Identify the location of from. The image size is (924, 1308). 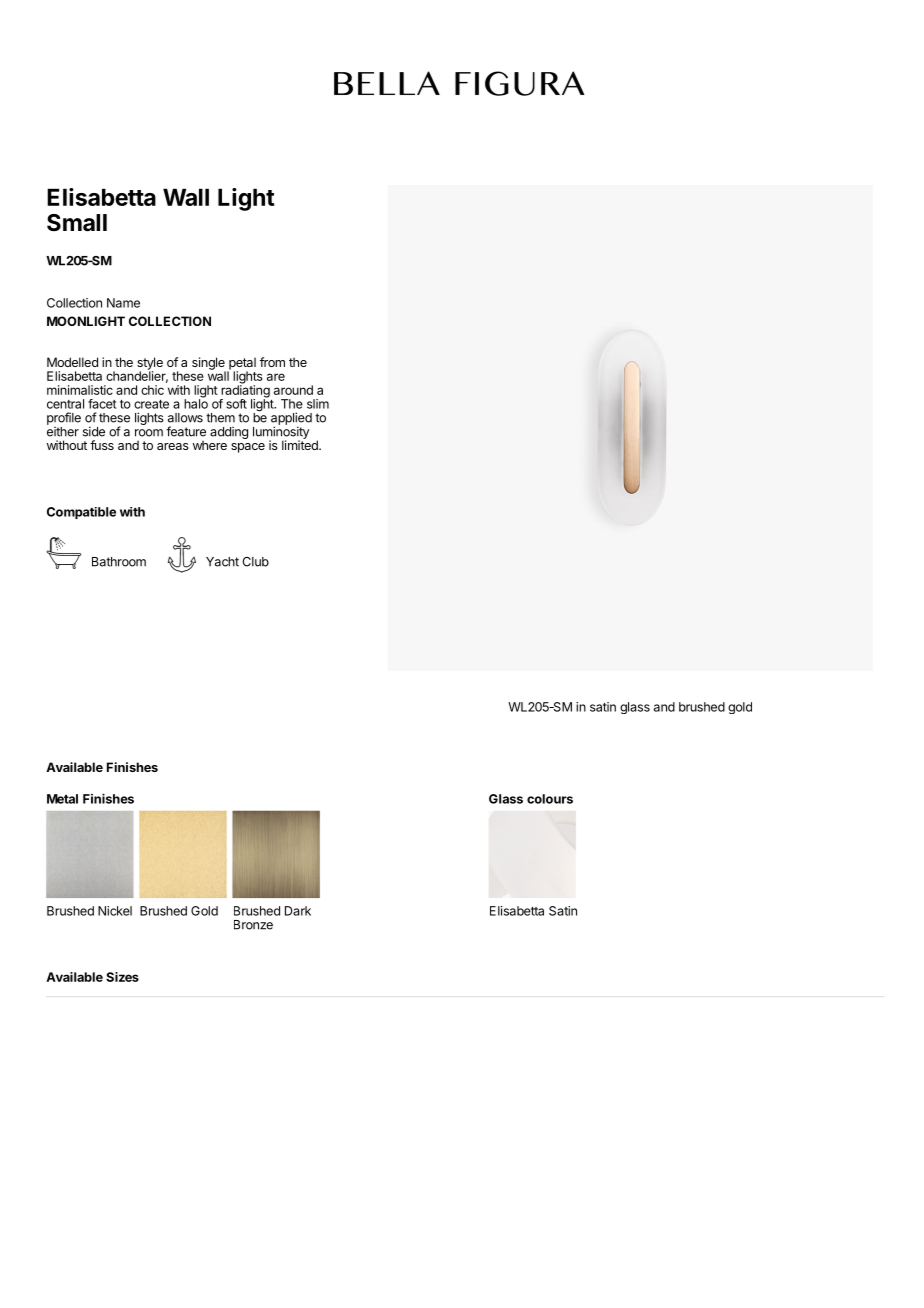
(272, 362).
